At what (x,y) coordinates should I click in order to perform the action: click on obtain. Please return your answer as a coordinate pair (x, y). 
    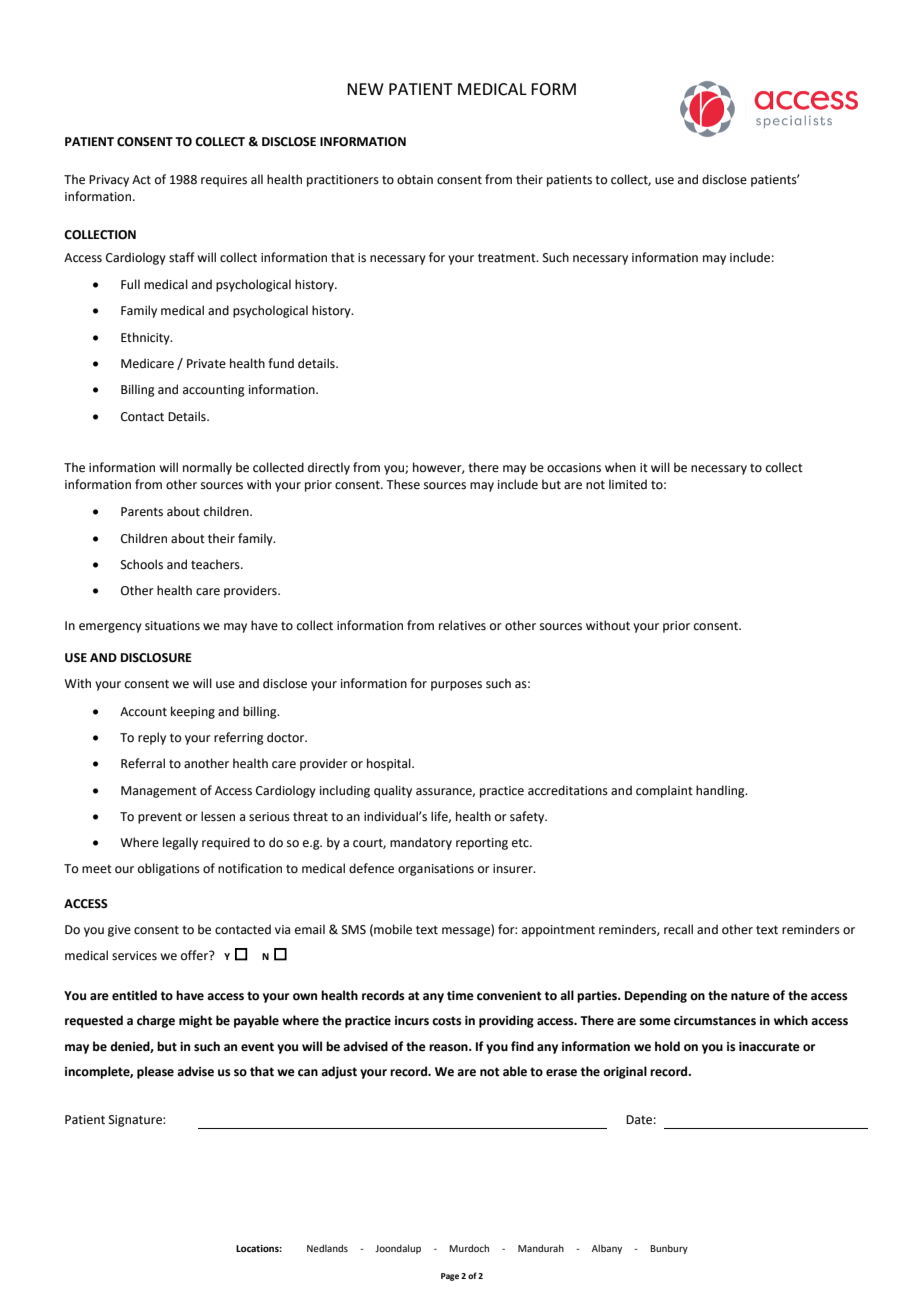
    Looking at the image, I should click on (415, 179).
